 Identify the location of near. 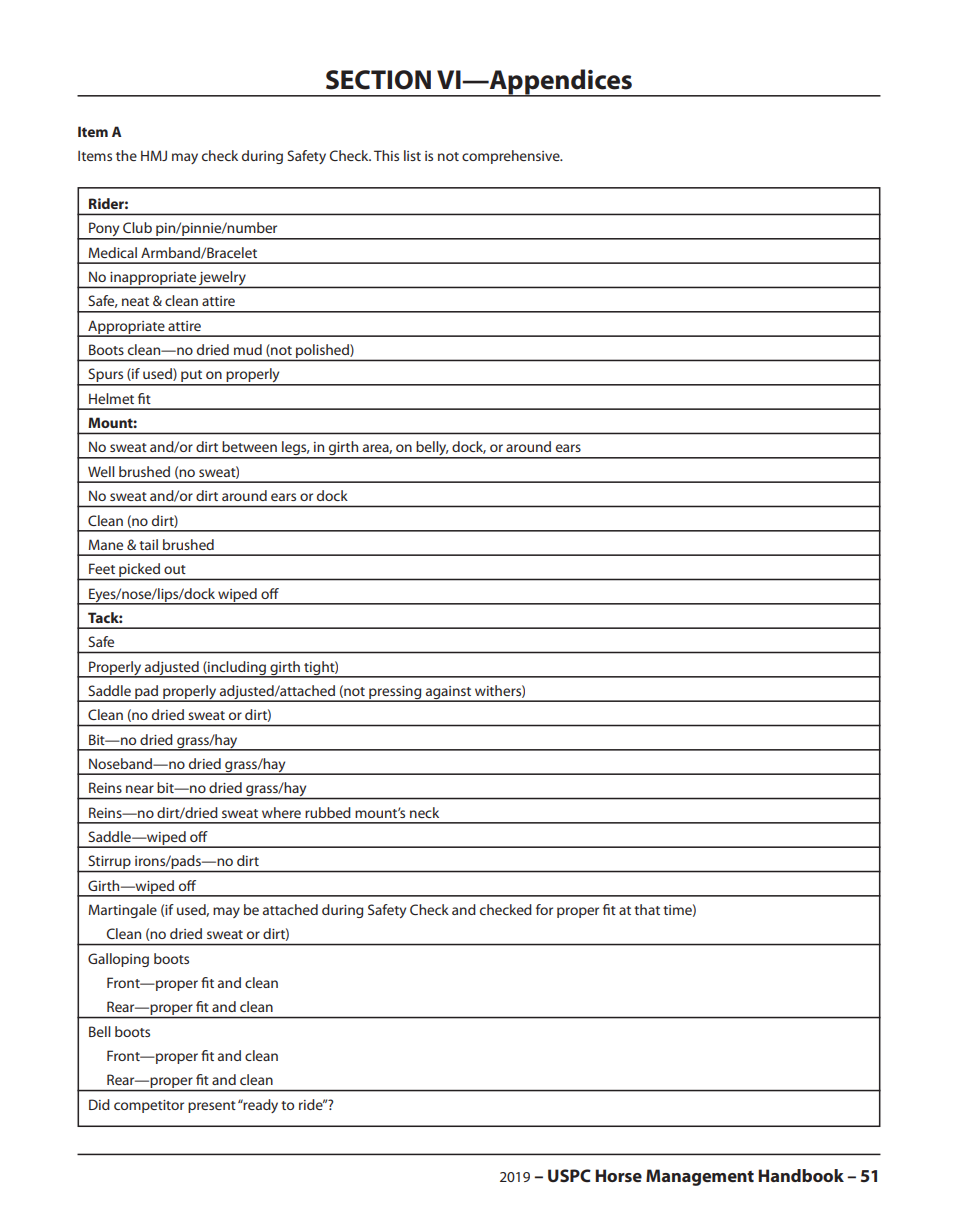
(140, 789).
